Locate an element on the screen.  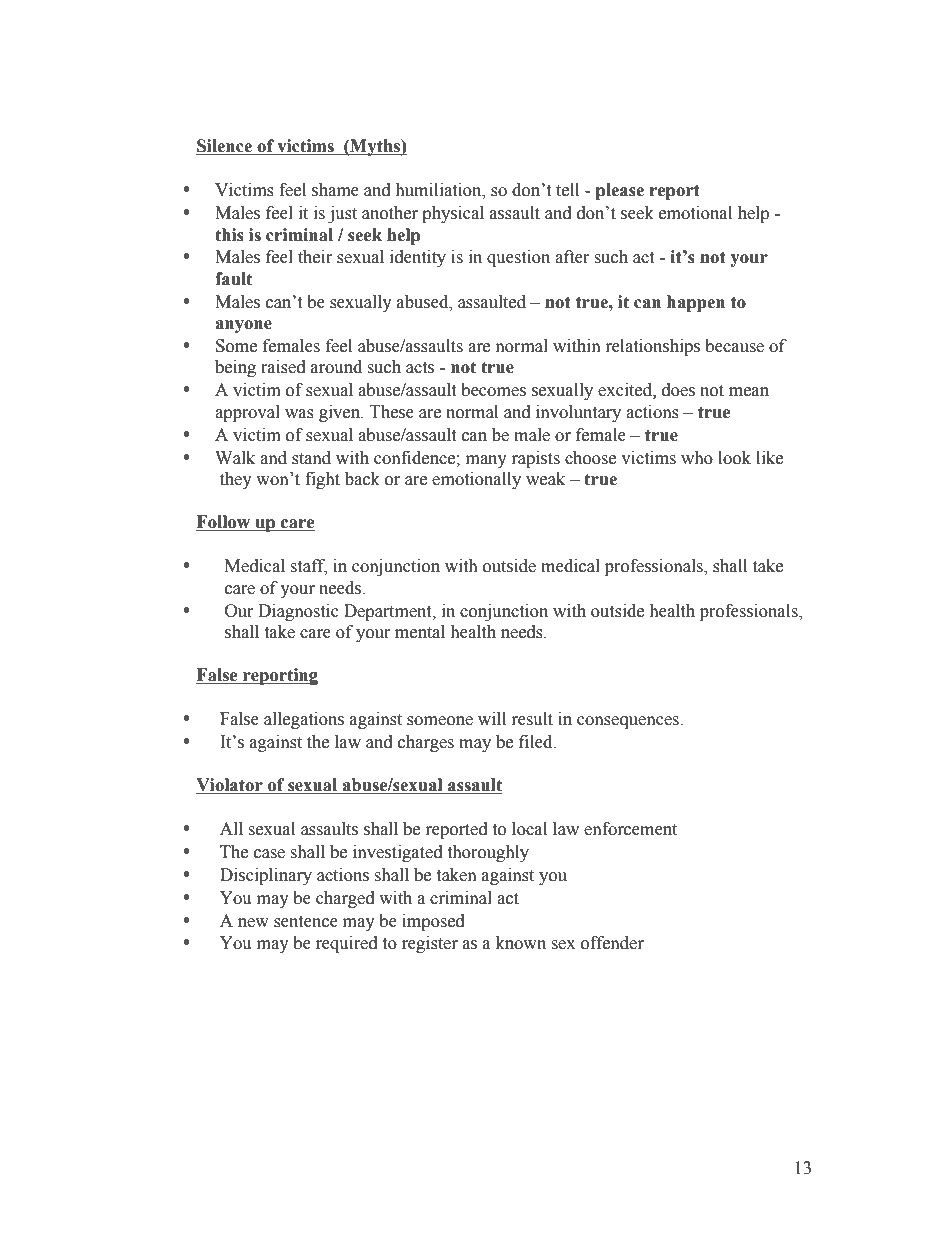
offender is located at coordinates (612, 943).
